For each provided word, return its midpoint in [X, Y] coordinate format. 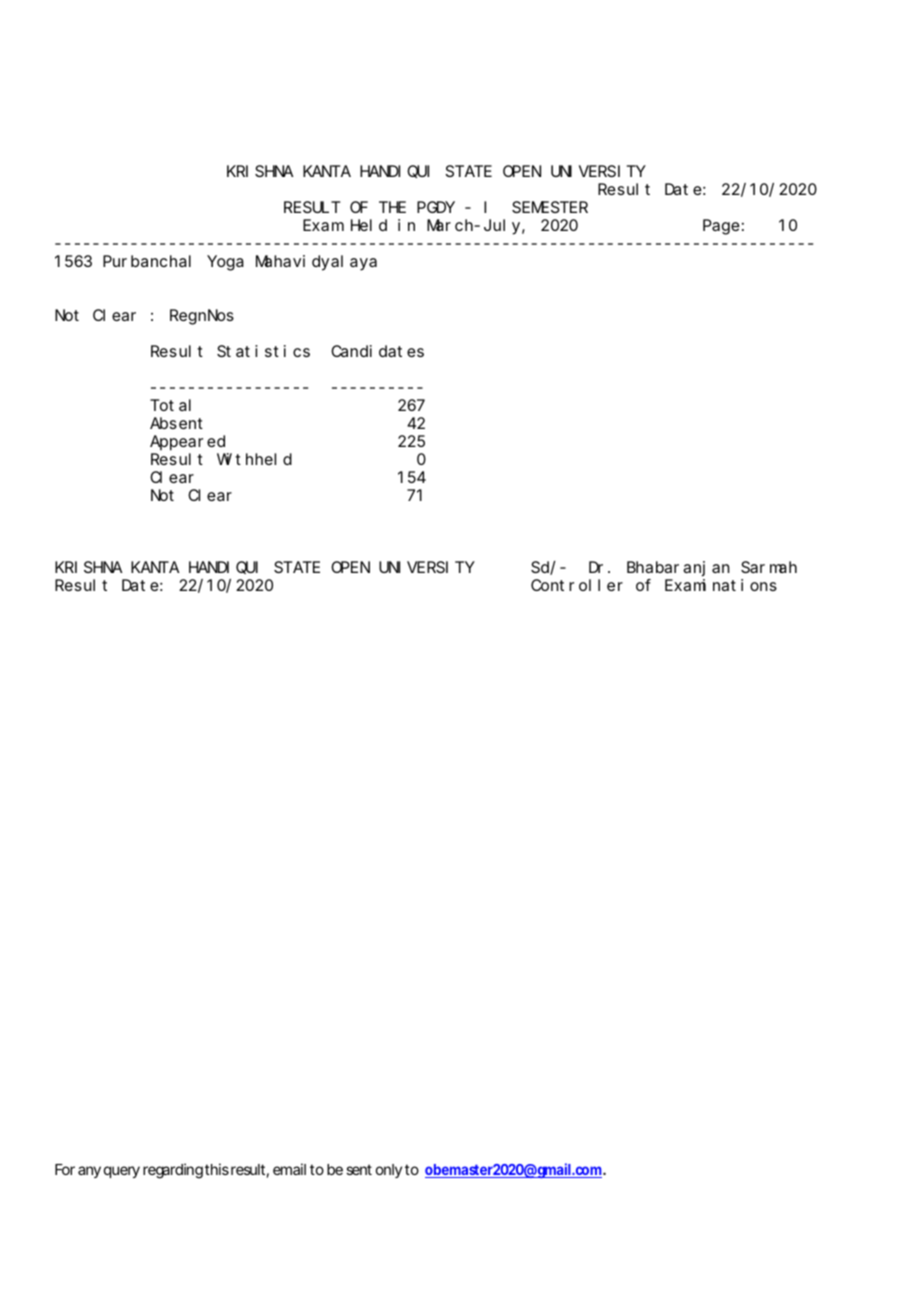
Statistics [263, 351]
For [65, 1169]
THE [392, 207]
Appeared [187, 443]
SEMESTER [550, 207]
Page [721, 227]
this [217, 1169]
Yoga [226, 263]
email [289, 1169]
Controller [577, 585]
